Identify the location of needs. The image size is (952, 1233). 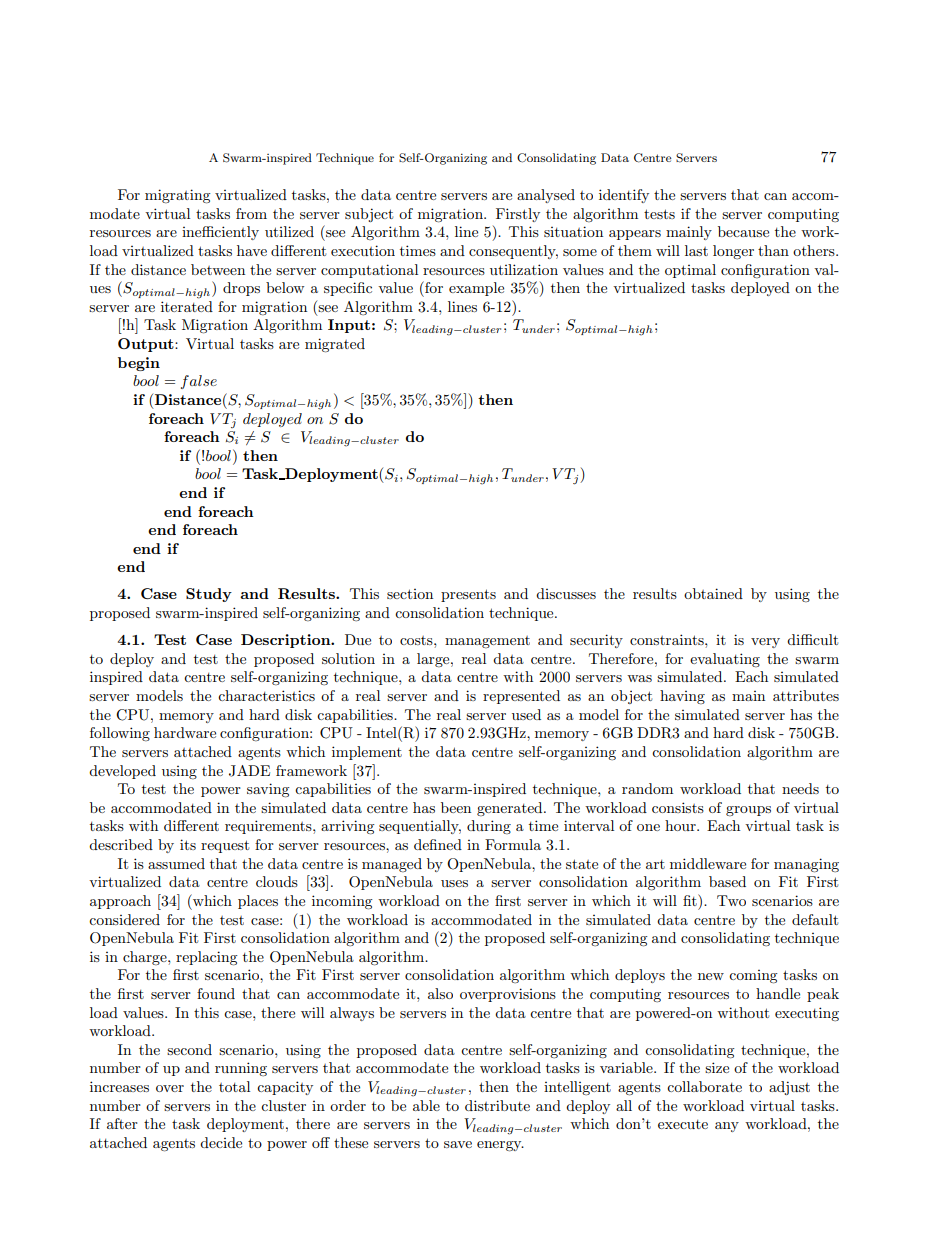
(800, 788).
